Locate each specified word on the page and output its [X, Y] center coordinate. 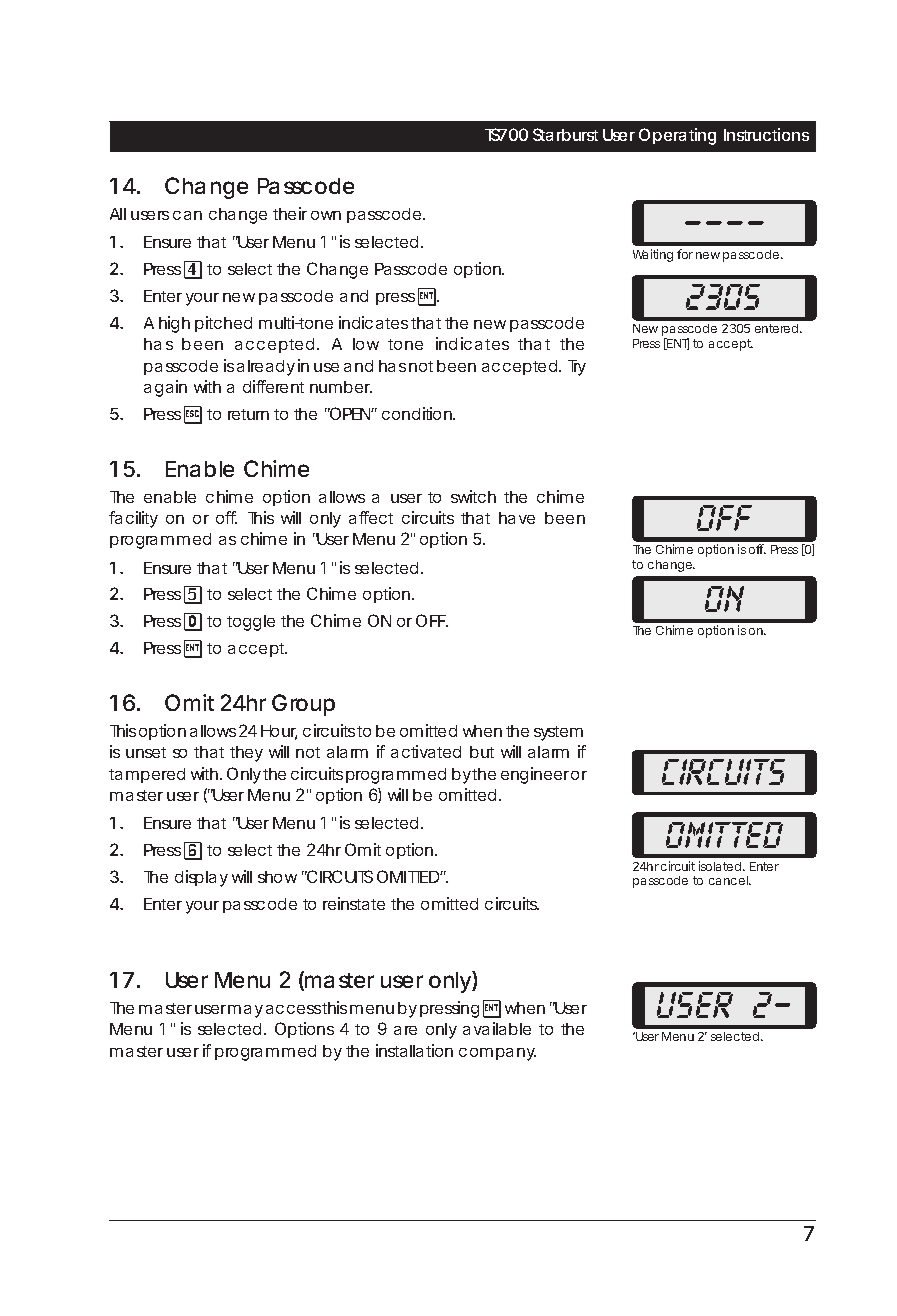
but [482, 752]
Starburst [565, 134]
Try [577, 368]
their [290, 213]
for [685, 254]
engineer [535, 775]
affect [371, 517]
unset [146, 752]
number [341, 387]
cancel [729, 880]
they [246, 754]
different [273, 386]
